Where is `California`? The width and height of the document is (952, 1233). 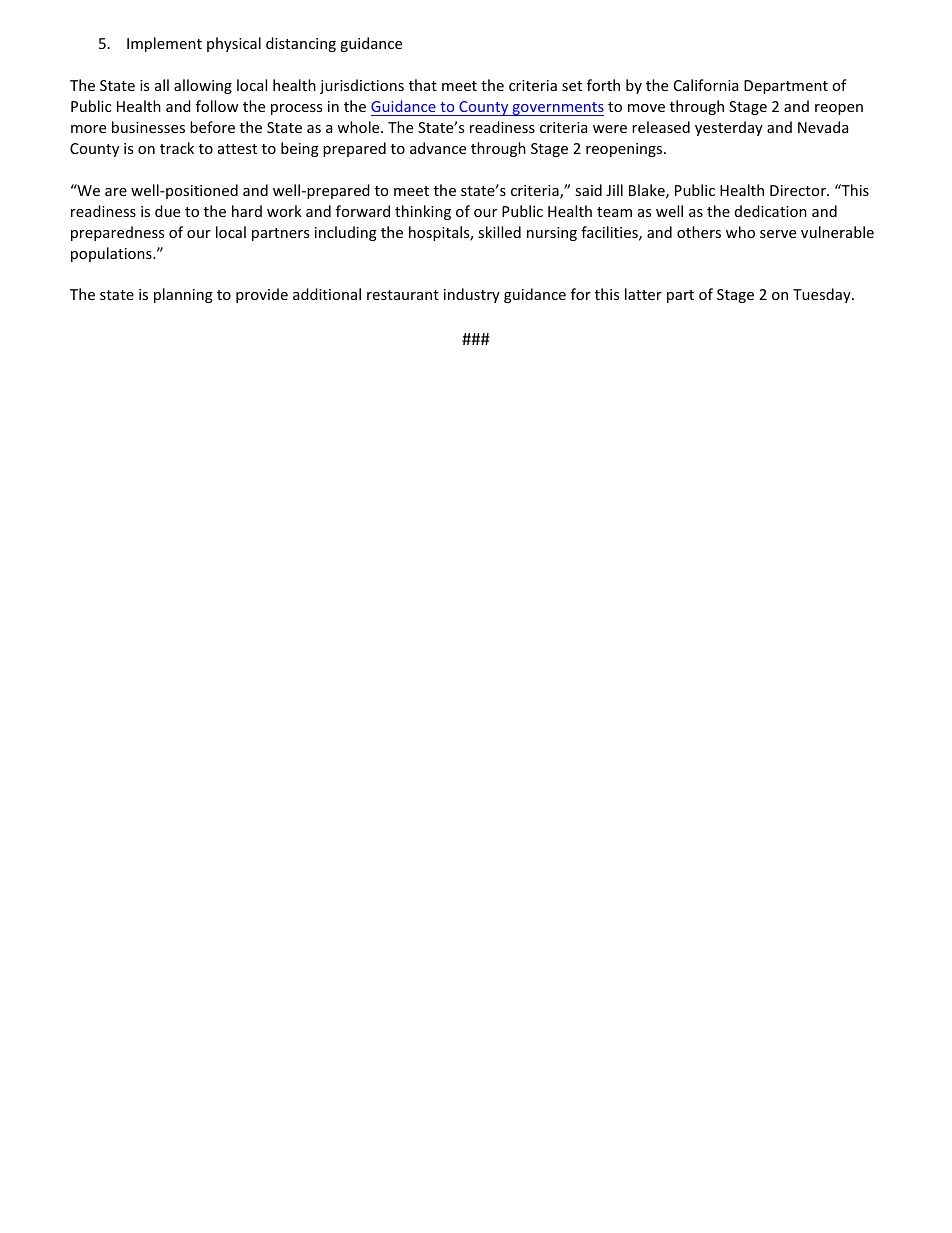
California is located at coordinates (706, 85).
